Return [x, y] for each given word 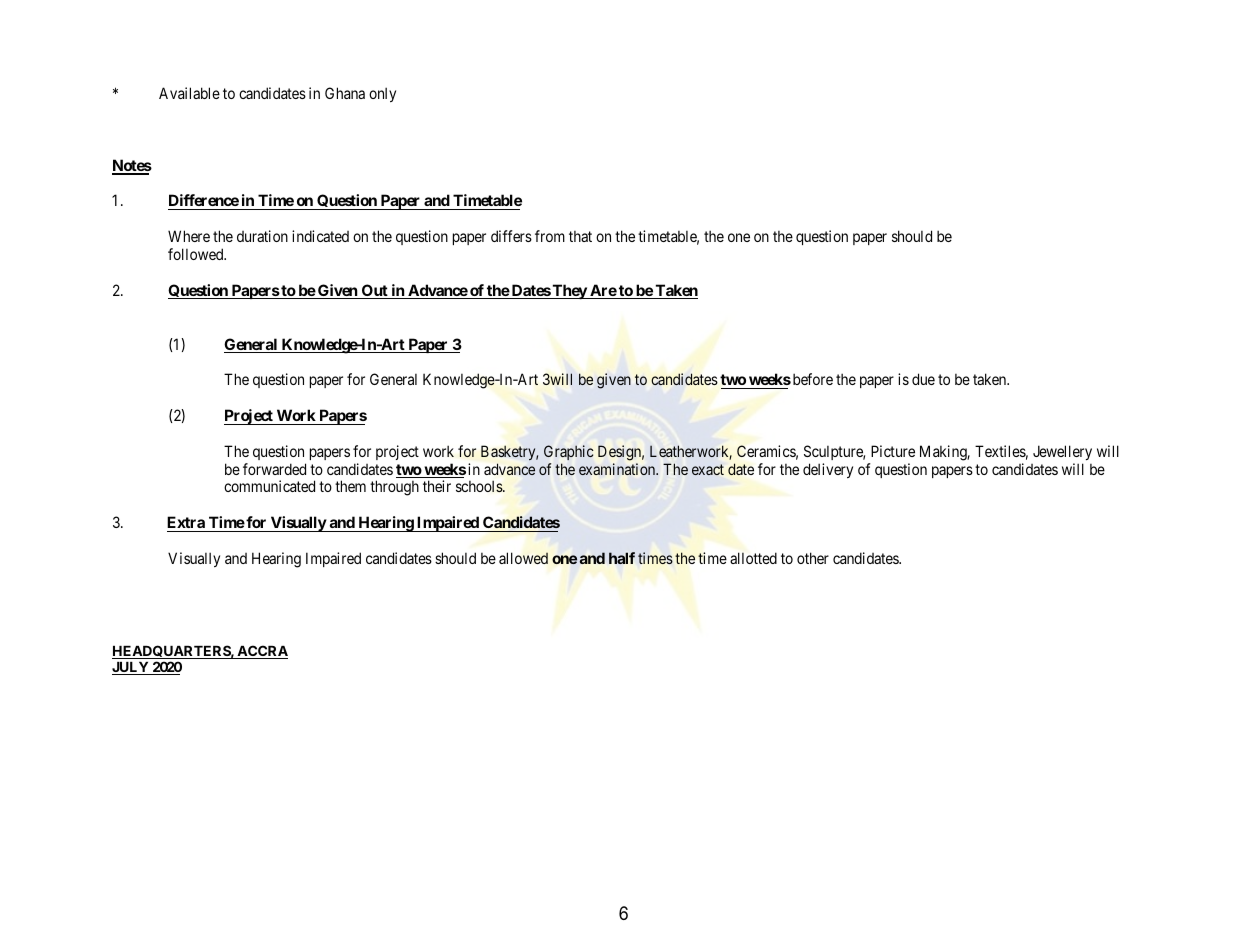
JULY [131, 668]
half [622, 558]
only [382, 94]
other [813, 558]
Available [189, 93]
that [580, 236]
